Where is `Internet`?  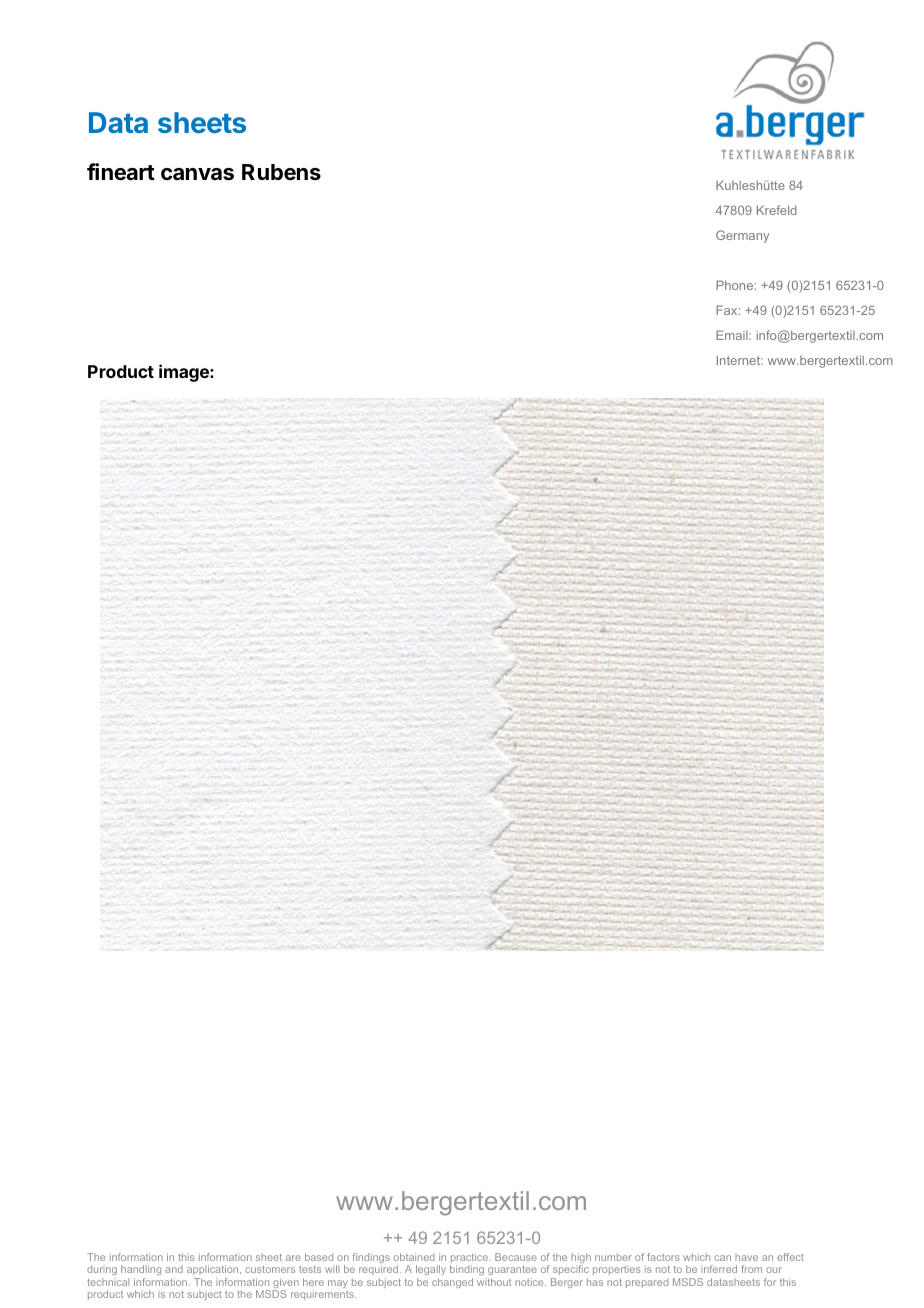
Internet is located at coordinates (740, 360).
